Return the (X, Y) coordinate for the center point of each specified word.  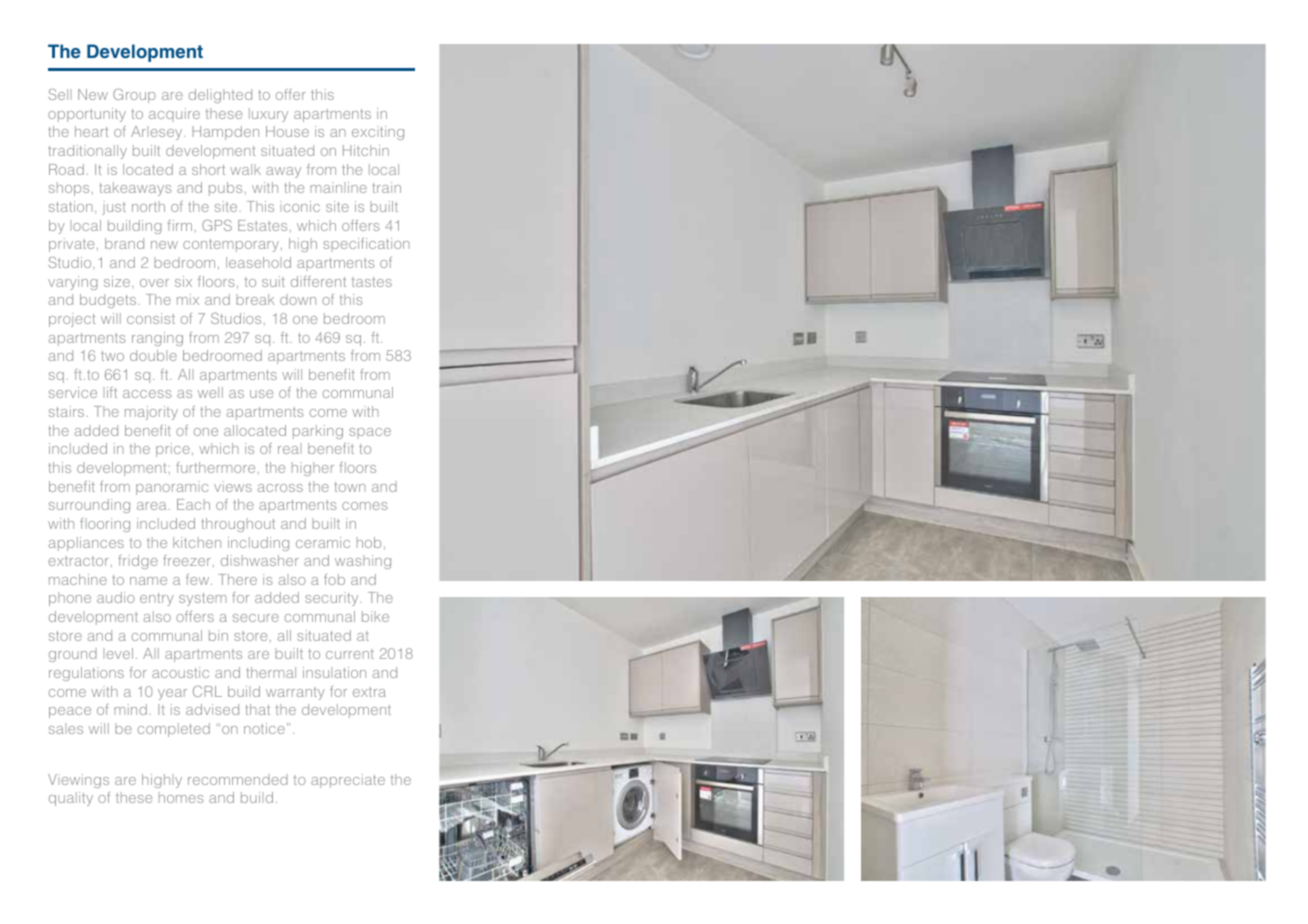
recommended (238, 779)
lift (110, 392)
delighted (220, 96)
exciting (378, 133)
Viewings (78, 781)
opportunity (87, 115)
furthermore (215, 467)
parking (318, 432)
